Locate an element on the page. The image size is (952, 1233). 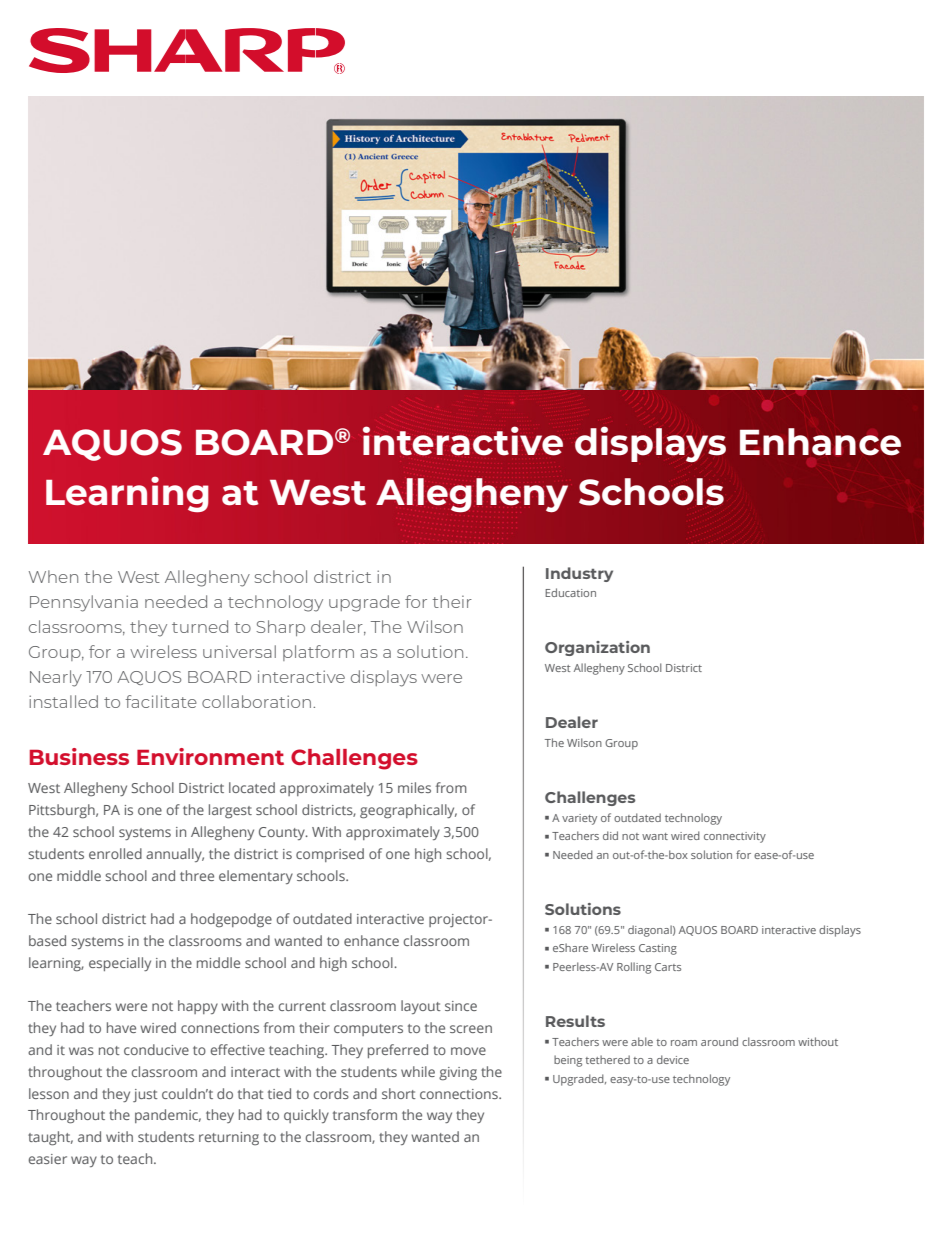
transform is located at coordinates (365, 1114).
